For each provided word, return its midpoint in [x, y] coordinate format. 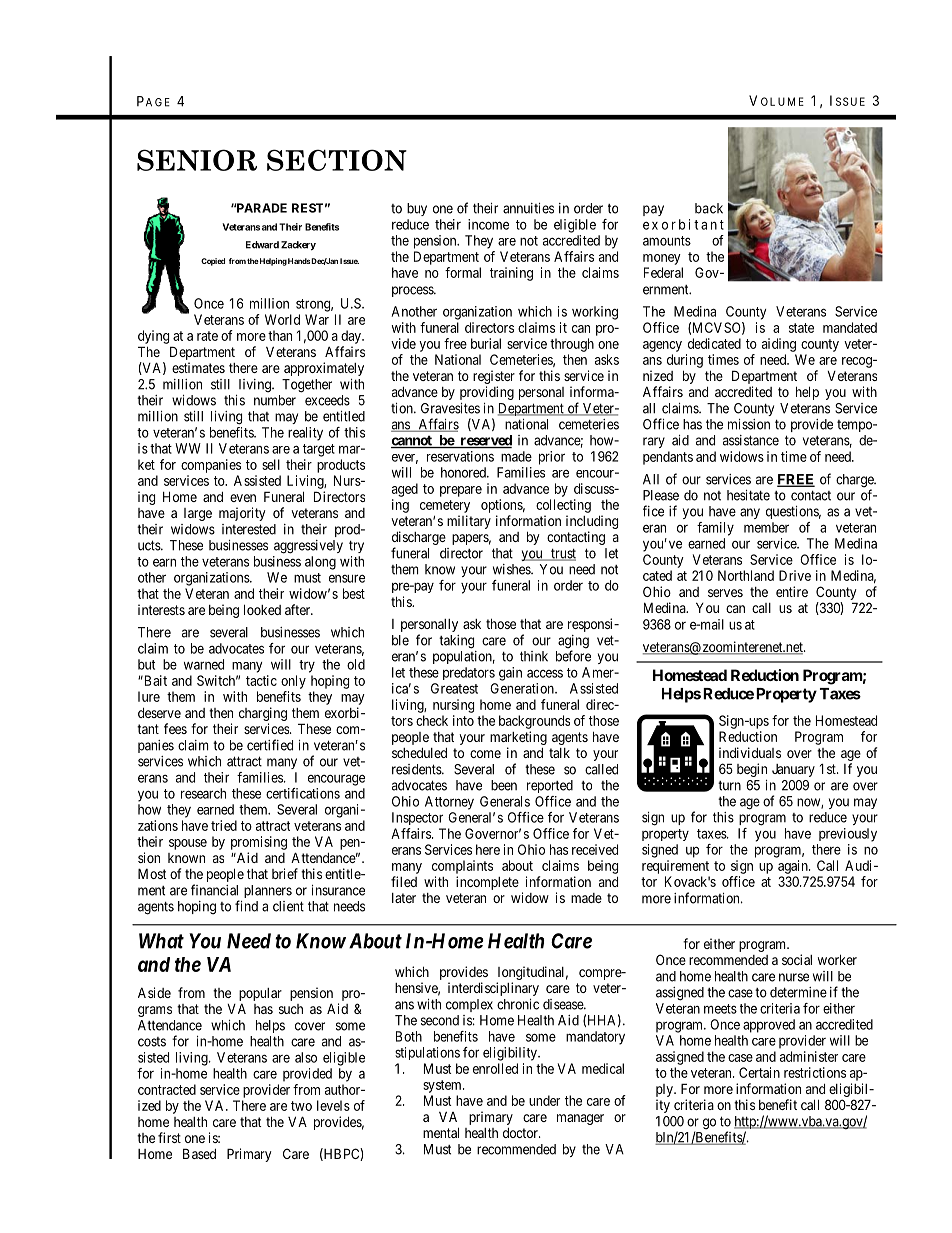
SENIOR [197, 160]
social [797, 959]
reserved [485, 441]
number [275, 400]
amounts [667, 241]
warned [204, 664]
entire [792, 591]
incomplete [487, 883]
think [534, 656]
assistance [751, 440]
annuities [528, 208]
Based [199, 1153]
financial [214, 890]
